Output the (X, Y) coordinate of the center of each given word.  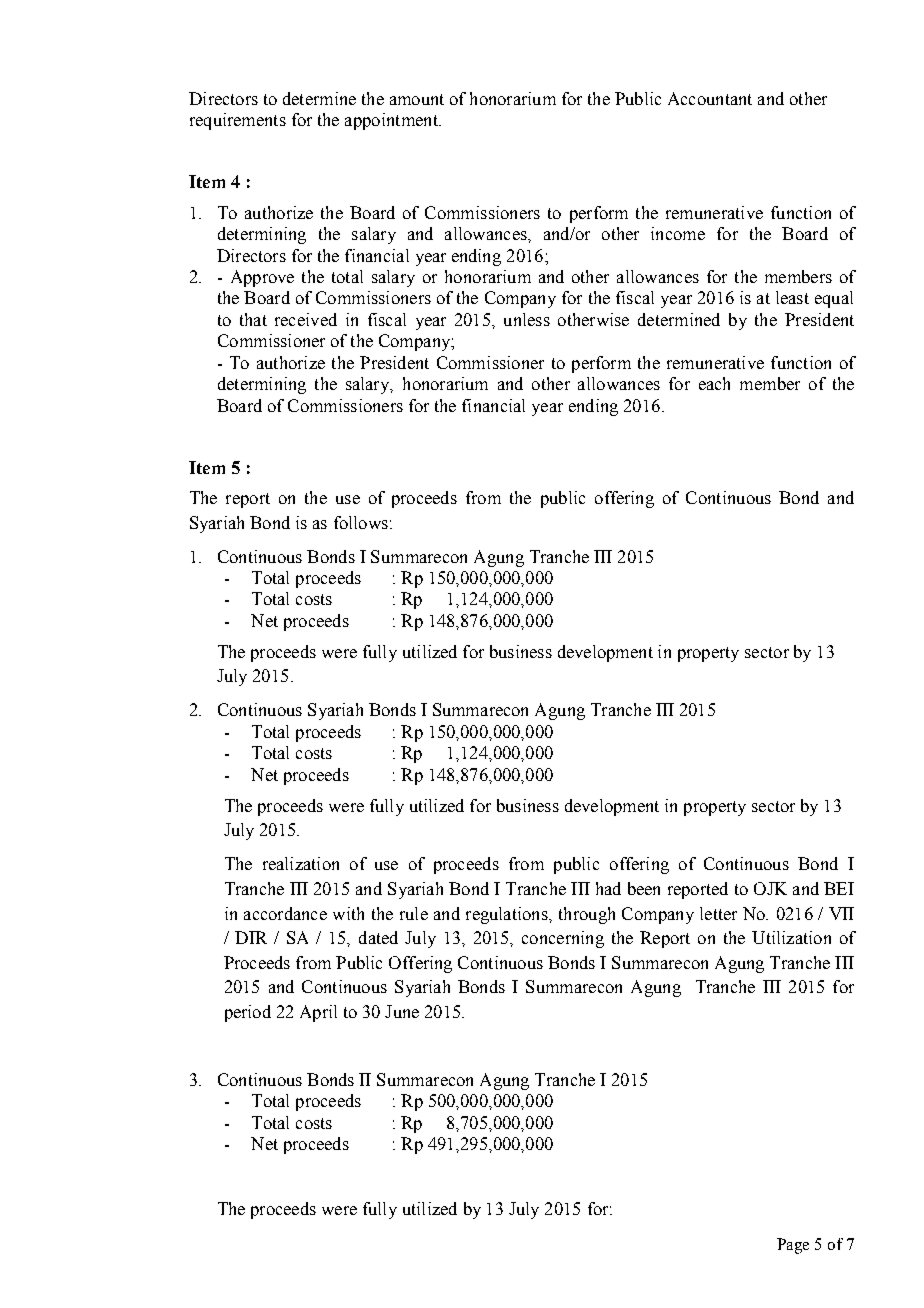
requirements (238, 121)
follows (361, 522)
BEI (839, 888)
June (402, 1011)
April (318, 1013)
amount (417, 99)
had (608, 888)
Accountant (710, 98)
